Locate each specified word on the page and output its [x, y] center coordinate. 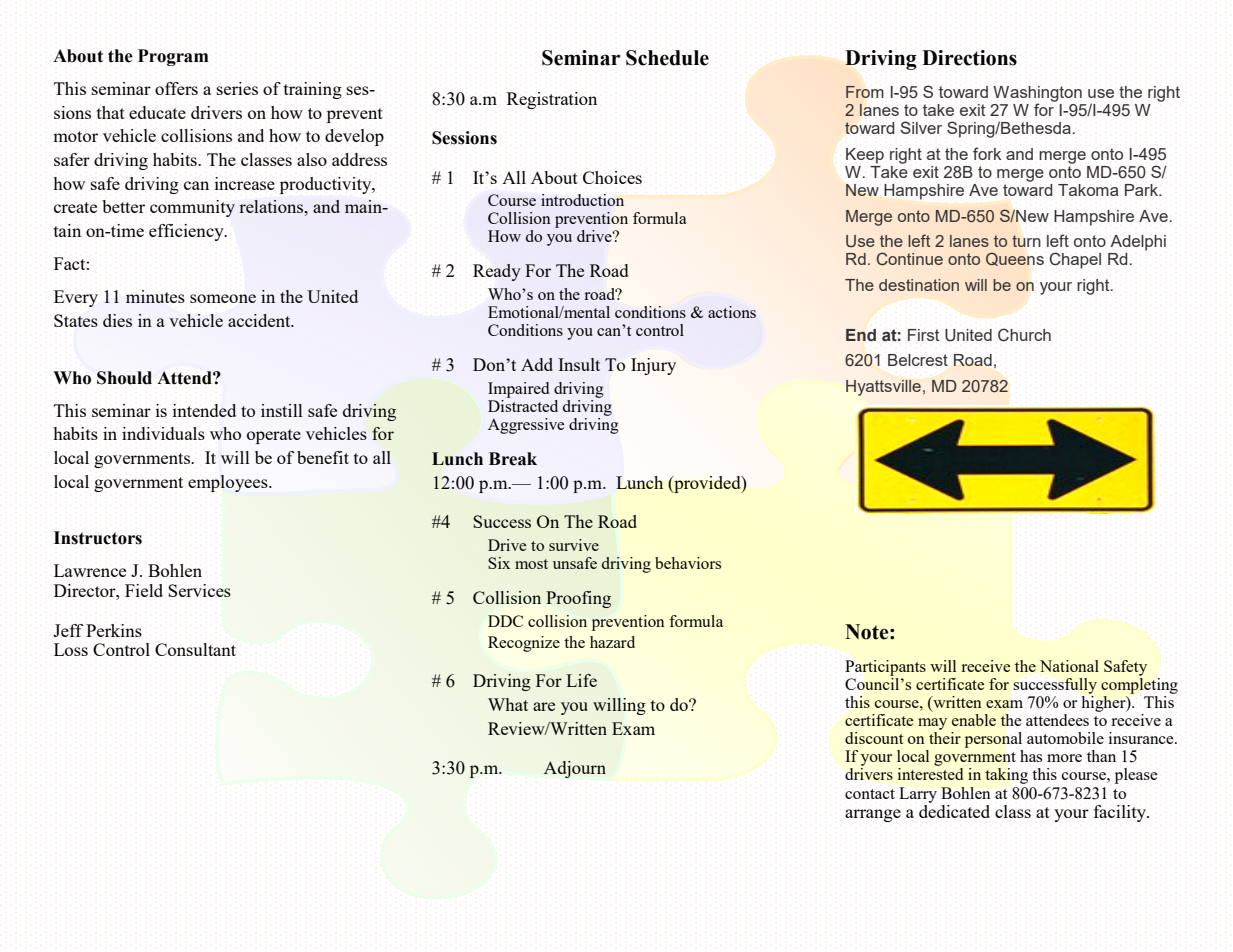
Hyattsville [883, 388]
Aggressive [526, 426]
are [544, 706]
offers [176, 88]
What [508, 704]
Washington [1037, 95]
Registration [551, 100]
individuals [163, 433]
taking [1006, 776]
